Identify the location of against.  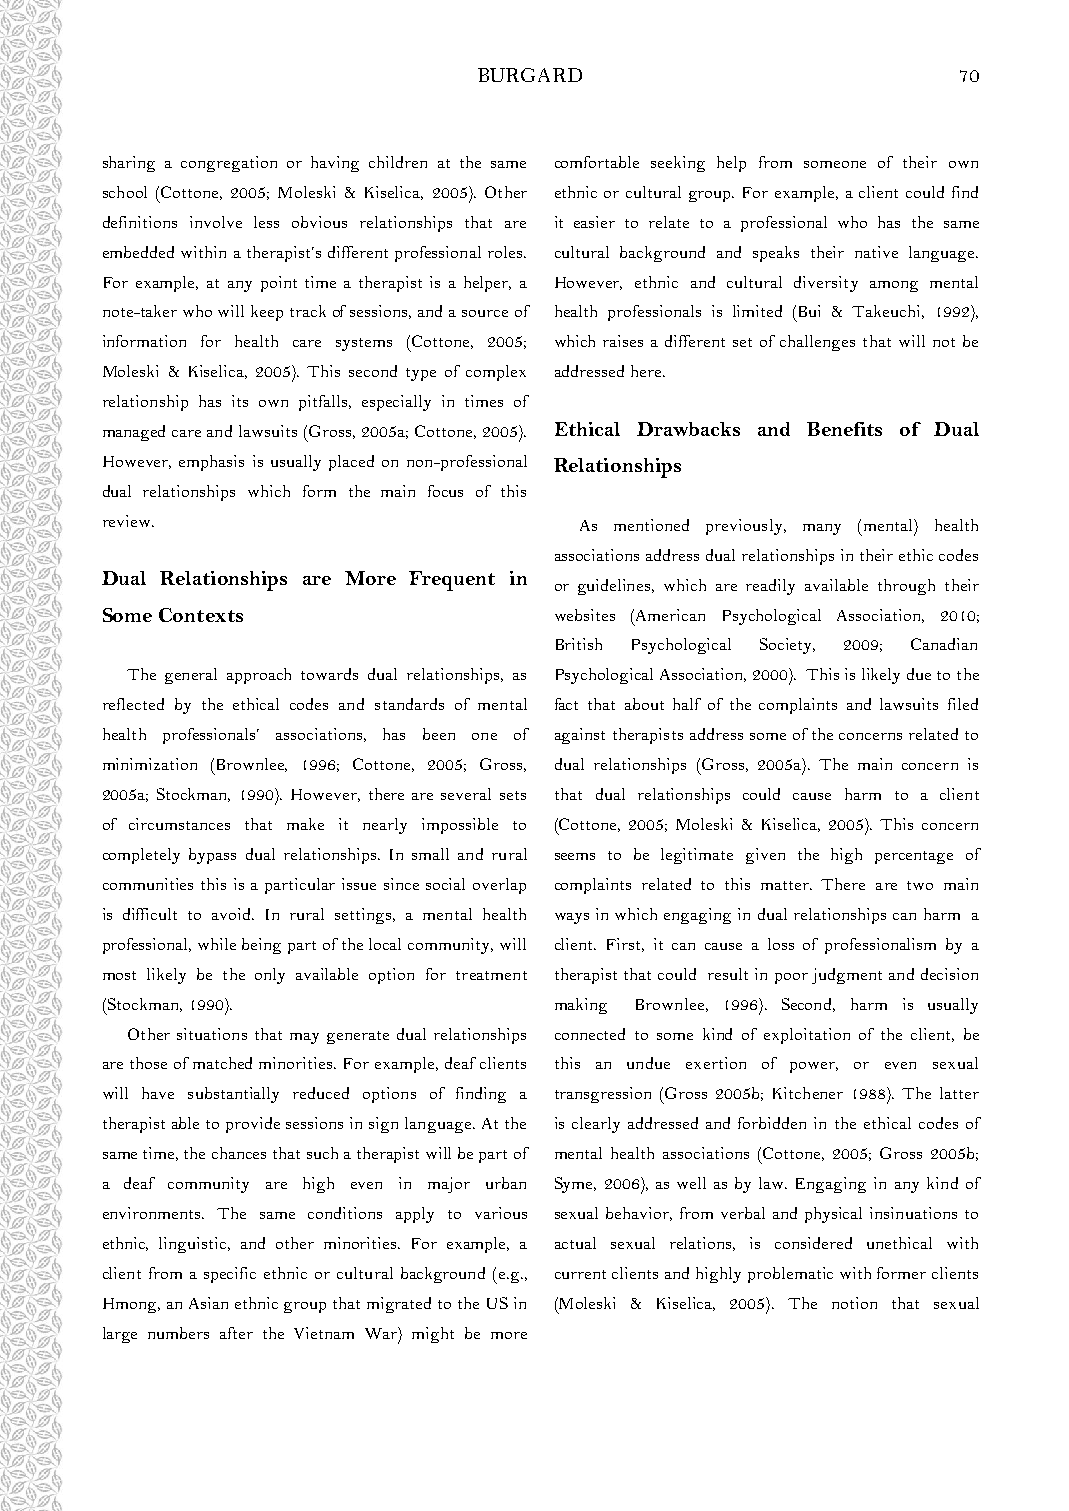
(580, 736).
